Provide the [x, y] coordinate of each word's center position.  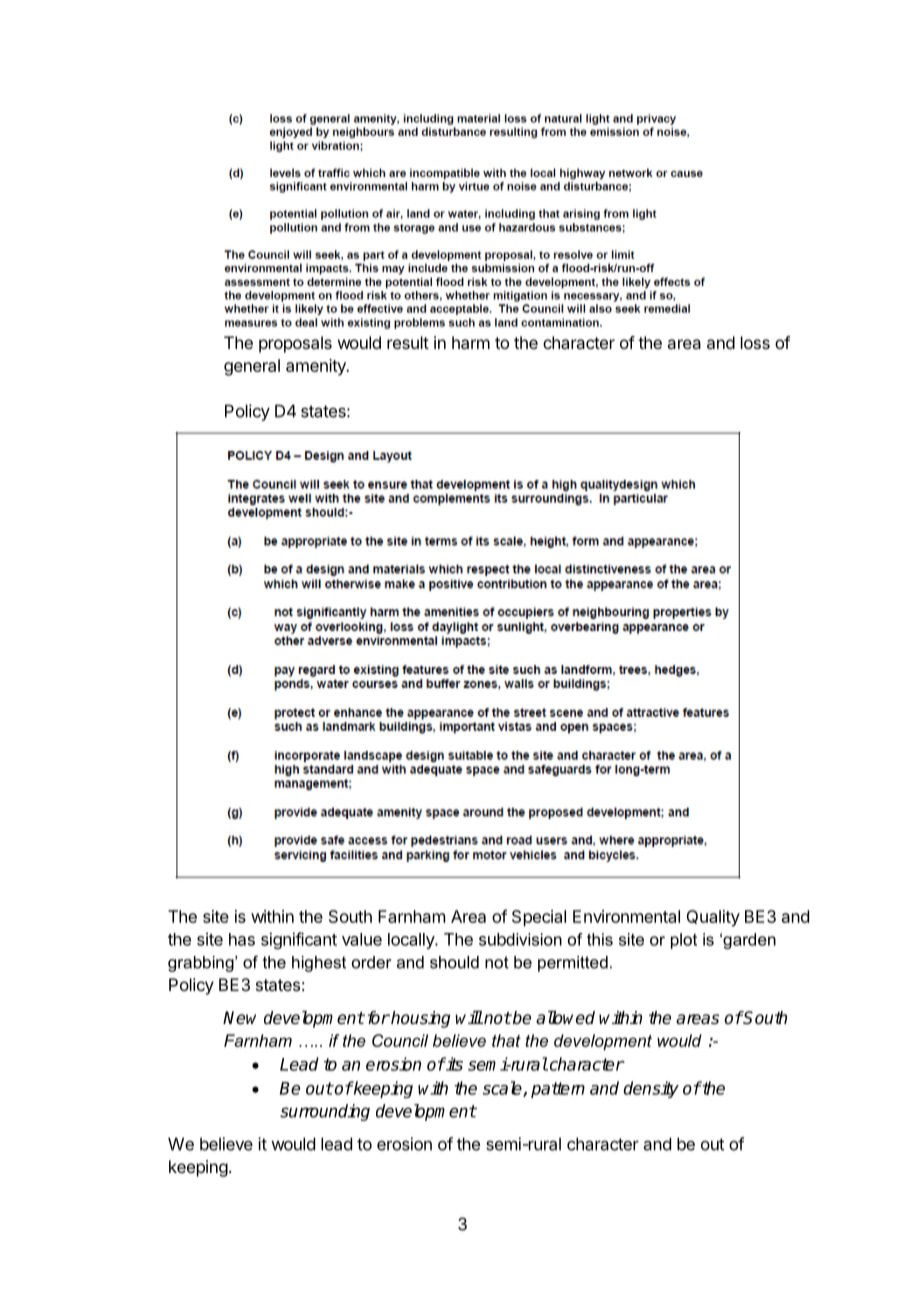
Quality [713, 918]
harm [471, 342]
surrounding [325, 1112]
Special [539, 918]
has [242, 939]
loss [755, 342]
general [252, 367]
